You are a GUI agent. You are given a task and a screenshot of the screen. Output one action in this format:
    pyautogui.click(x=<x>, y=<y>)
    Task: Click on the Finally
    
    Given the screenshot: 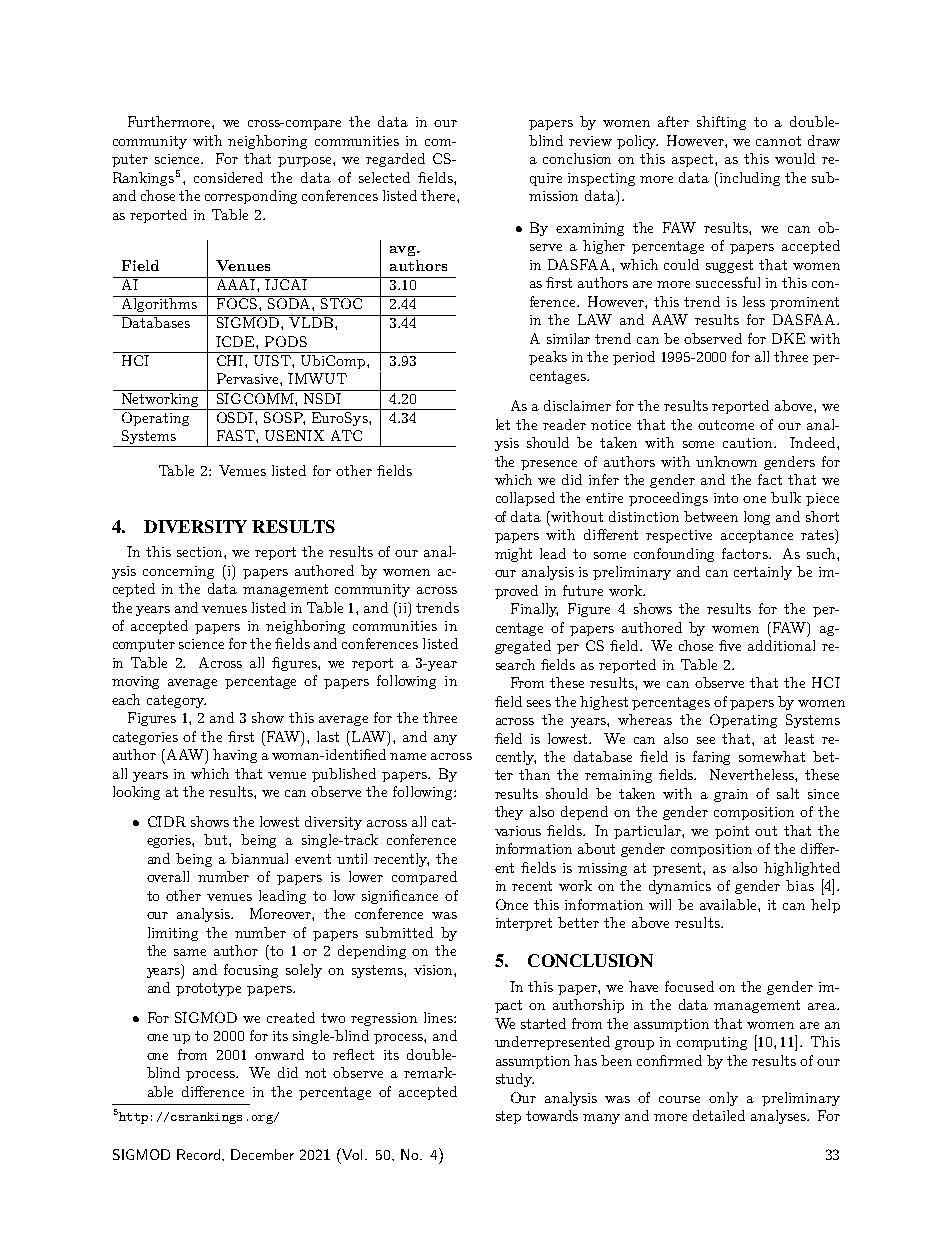 What is the action you would take?
    pyautogui.click(x=534, y=610)
